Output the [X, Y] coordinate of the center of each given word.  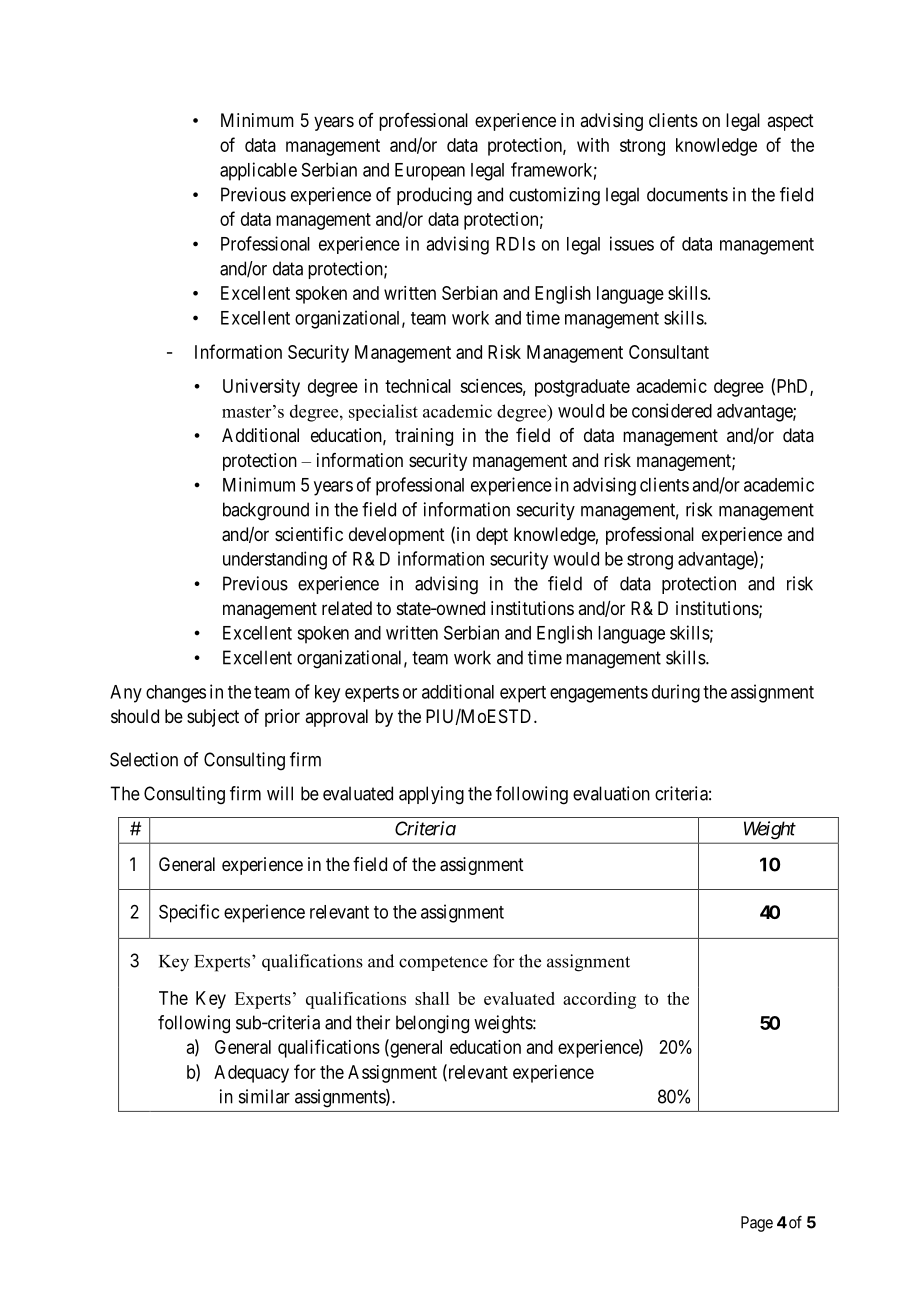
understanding [275, 560]
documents [687, 194]
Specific [189, 913]
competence [443, 963]
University [261, 388]
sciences [491, 386]
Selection [144, 759]
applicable [258, 171]
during [676, 693]
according [599, 1000]
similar [264, 1096]
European [430, 172]
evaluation [611, 793]
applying [431, 795]
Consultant [669, 352]
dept [492, 536]
